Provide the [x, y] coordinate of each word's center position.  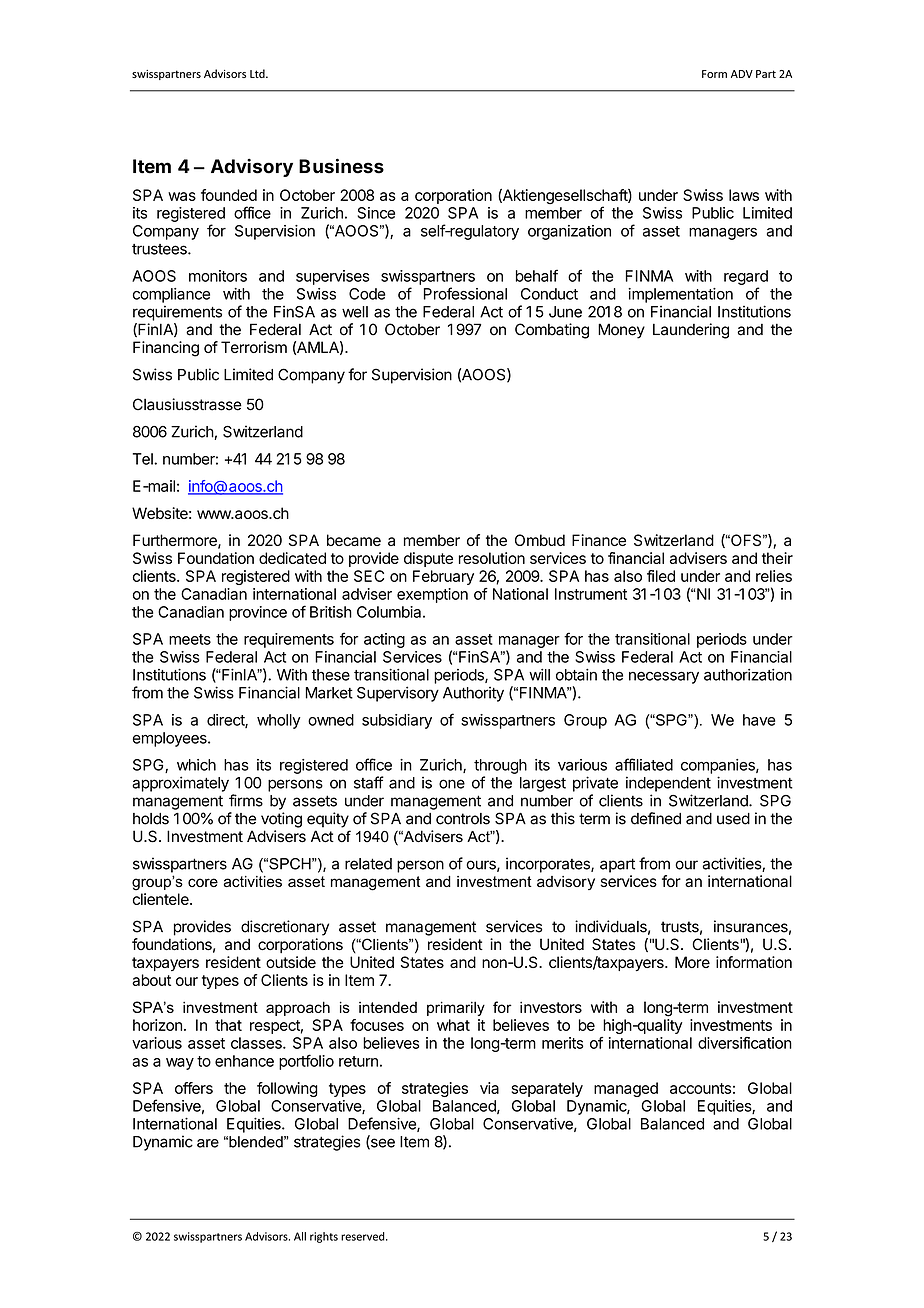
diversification [745, 1043]
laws [744, 195]
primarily [456, 1008]
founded [229, 195]
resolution [492, 558]
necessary [664, 677]
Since [376, 213]
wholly [279, 721]
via [489, 1088]
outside [291, 962]
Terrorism [254, 347]
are [208, 1143]
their [777, 558]
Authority [473, 694]
